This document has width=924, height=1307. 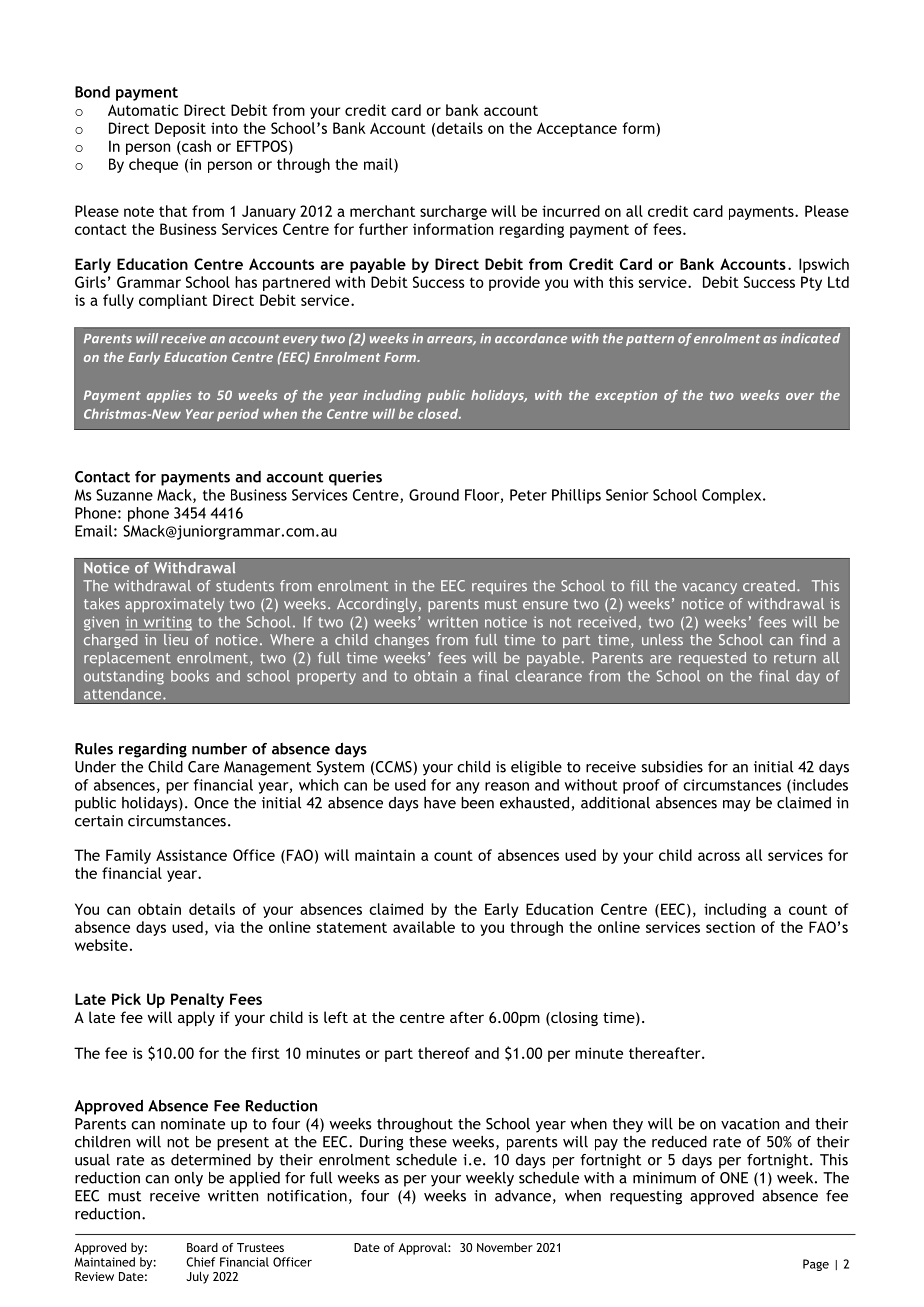 What do you see at coordinates (719, 856) in the document?
I see `across` at bounding box center [719, 856].
